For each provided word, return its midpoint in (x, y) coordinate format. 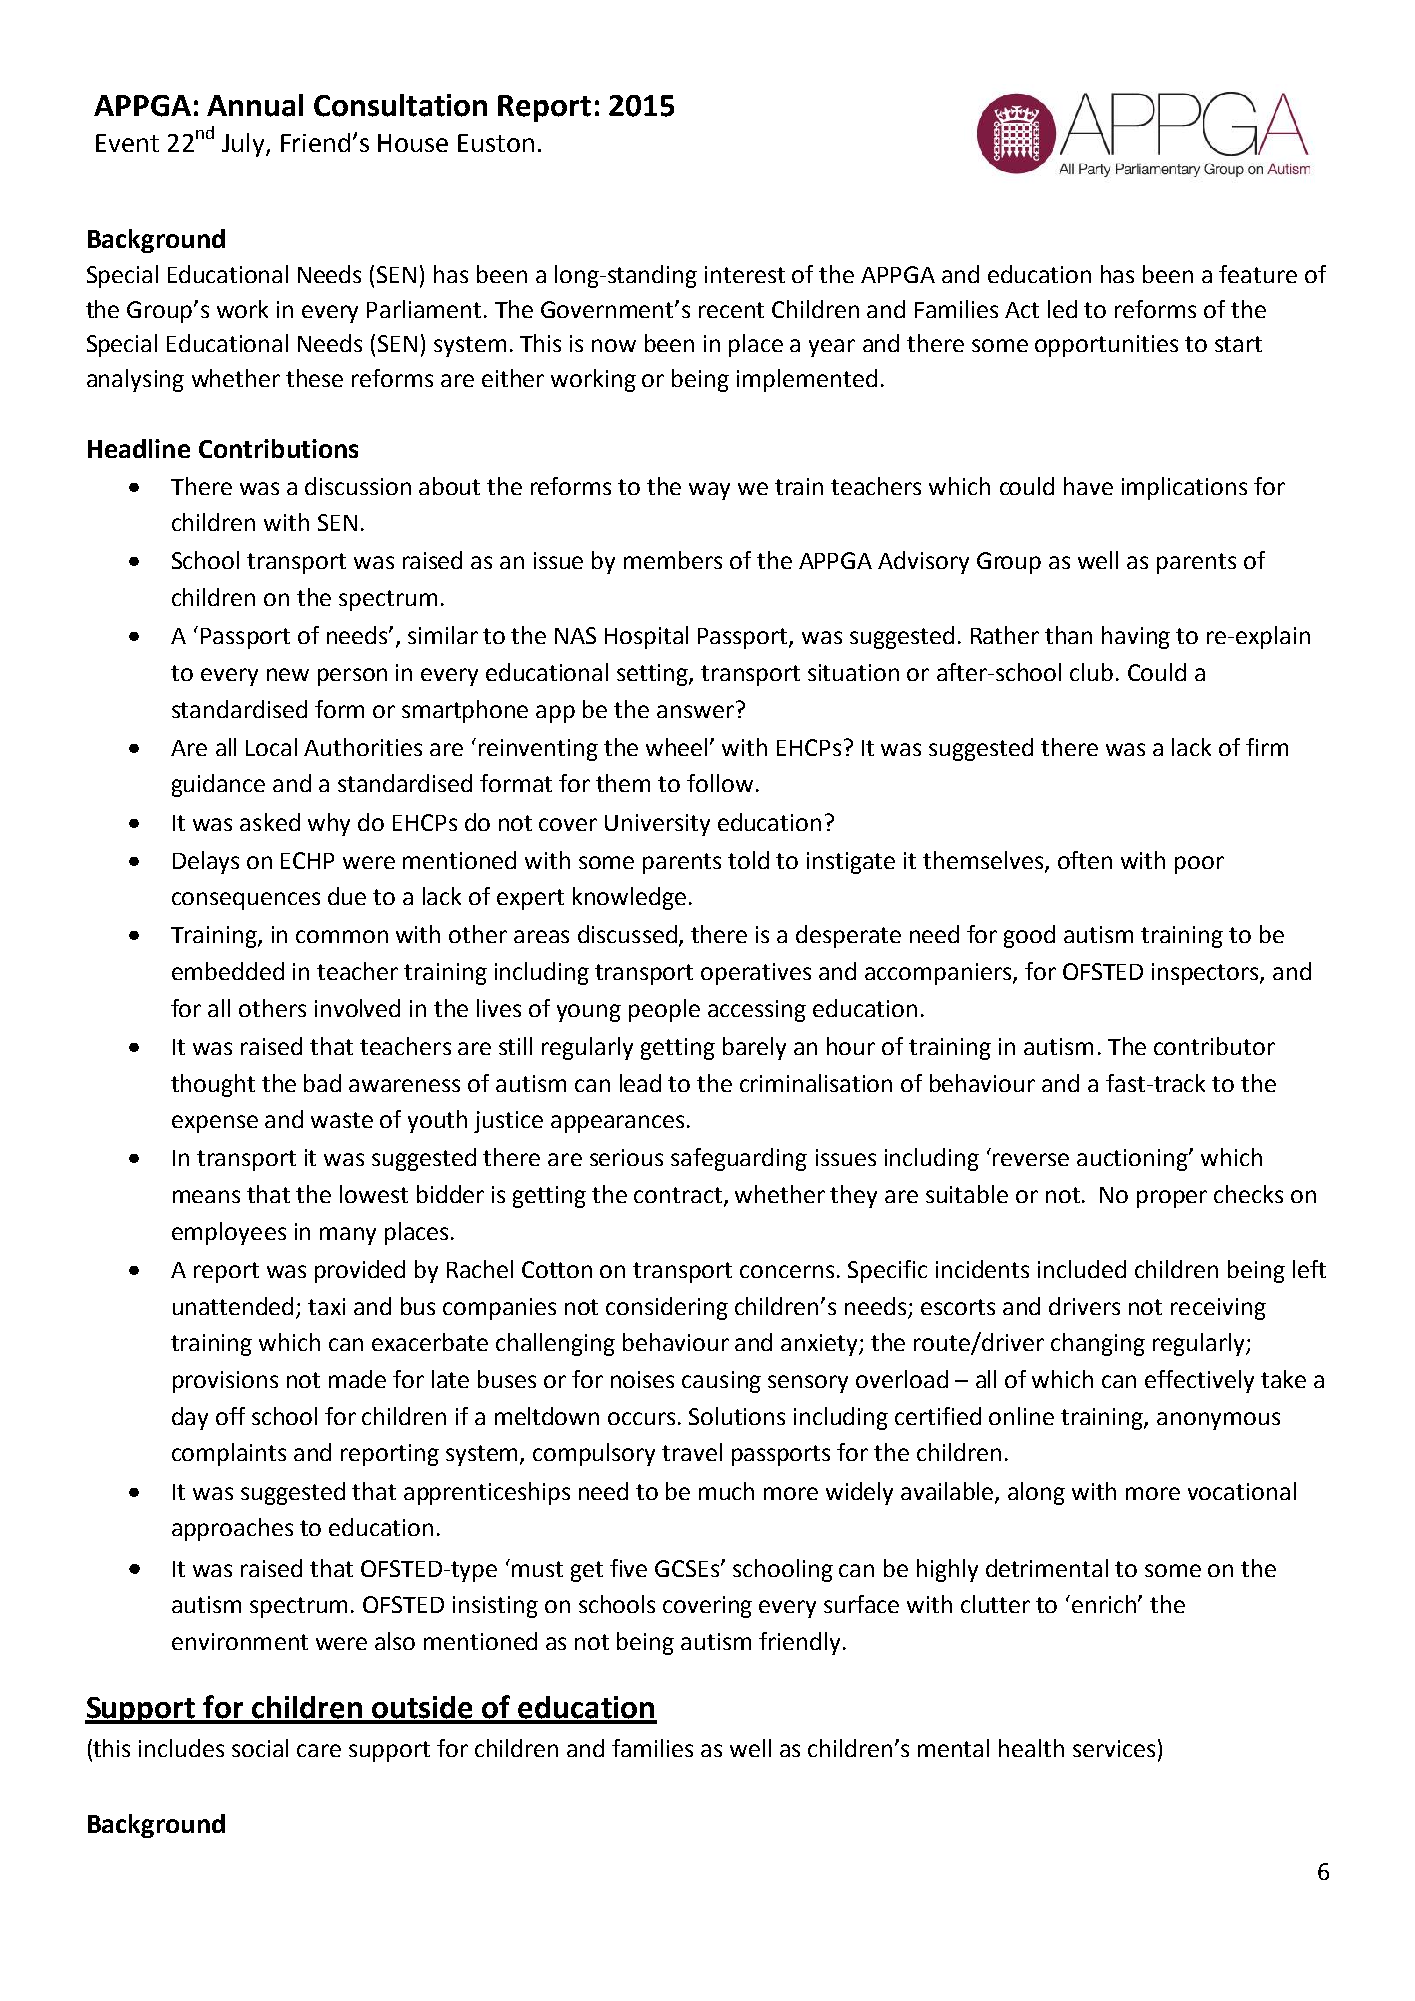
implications (1184, 488)
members (673, 560)
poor (1199, 865)
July (244, 145)
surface (861, 1604)
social (260, 1748)
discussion (358, 486)
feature (1258, 274)
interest (745, 274)
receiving (1218, 1309)
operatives (756, 974)
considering (667, 1308)
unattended (233, 1306)
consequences (246, 901)
